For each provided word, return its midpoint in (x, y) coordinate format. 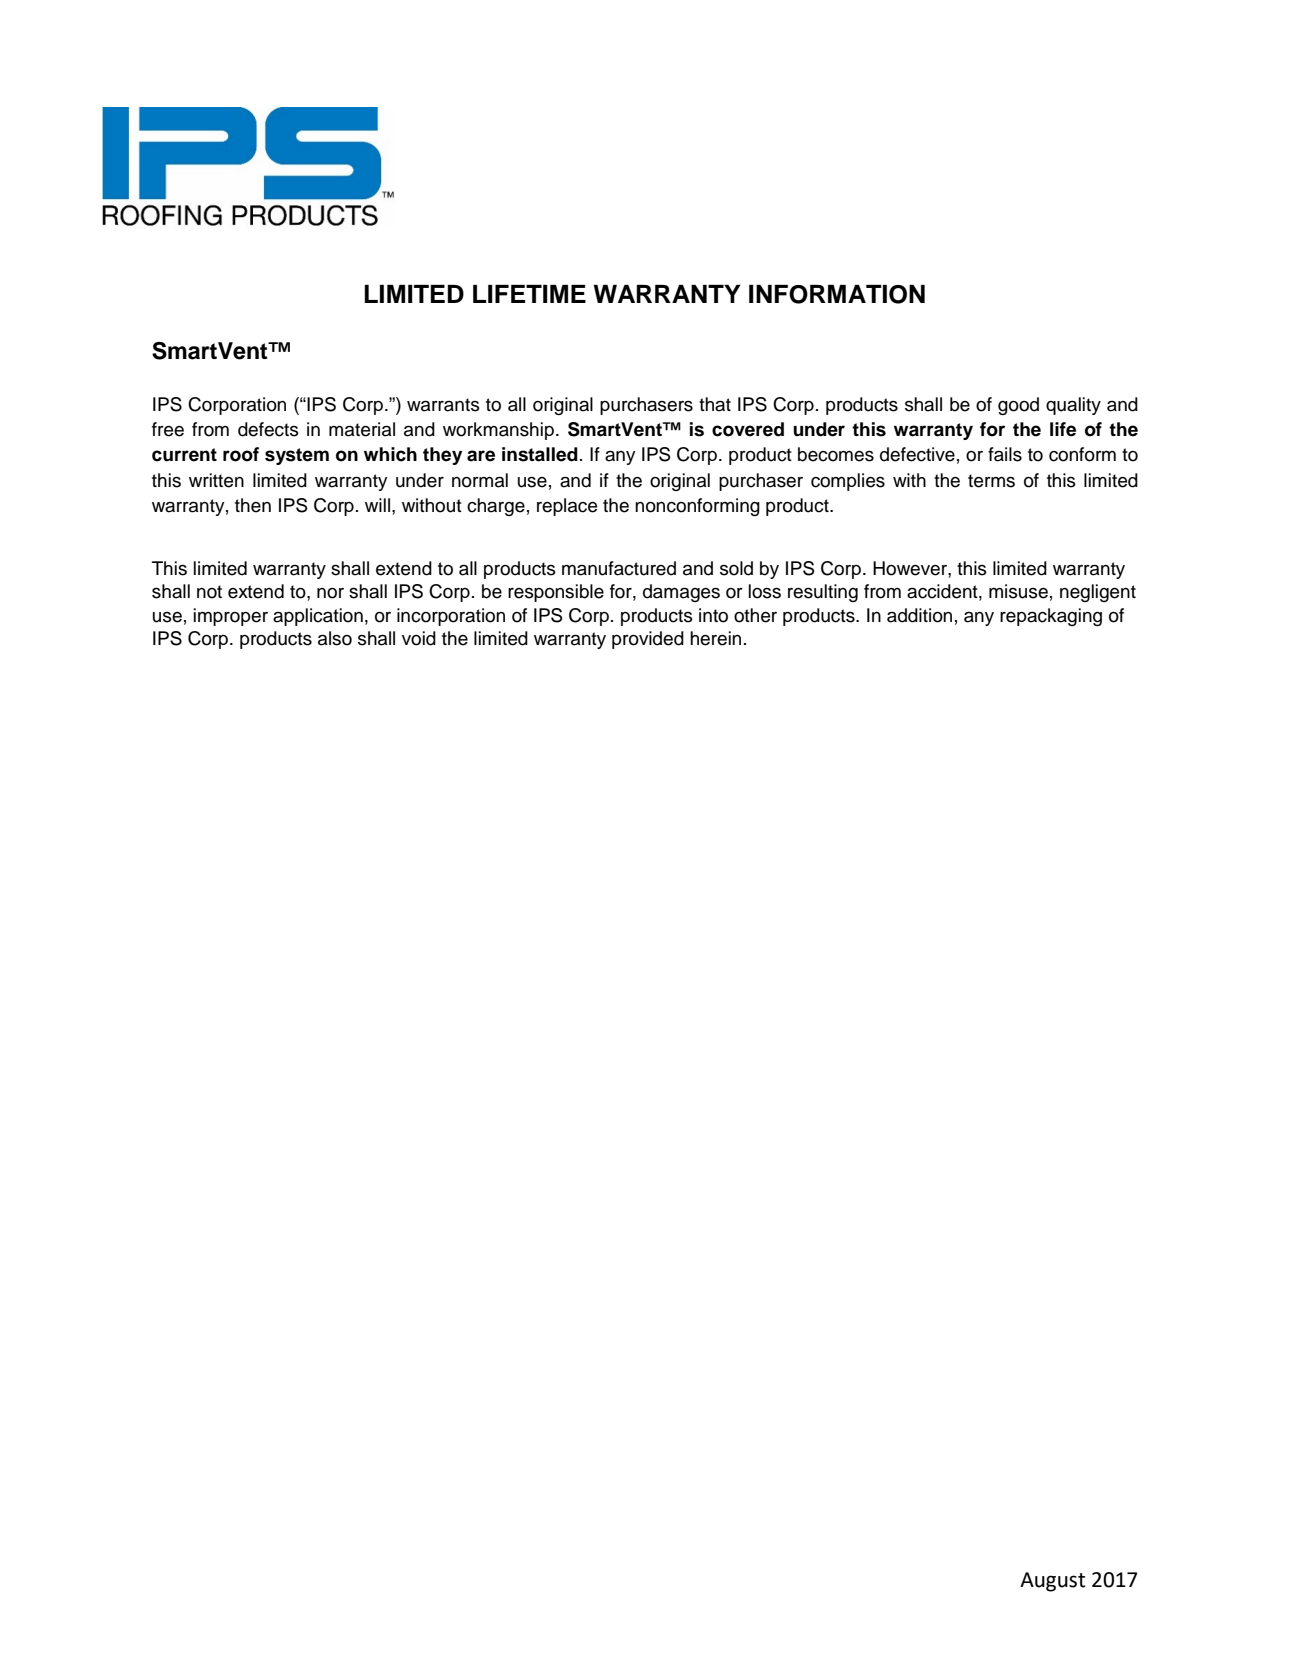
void (419, 638)
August (1052, 1582)
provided (648, 640)
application (318, 617)
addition (919, 615)
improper (231, 617)
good (1018, 406)
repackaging (1051, 617)
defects (268, 429)
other (755, 615)
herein (715, 638)
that (715, 404)
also (335, 638)
